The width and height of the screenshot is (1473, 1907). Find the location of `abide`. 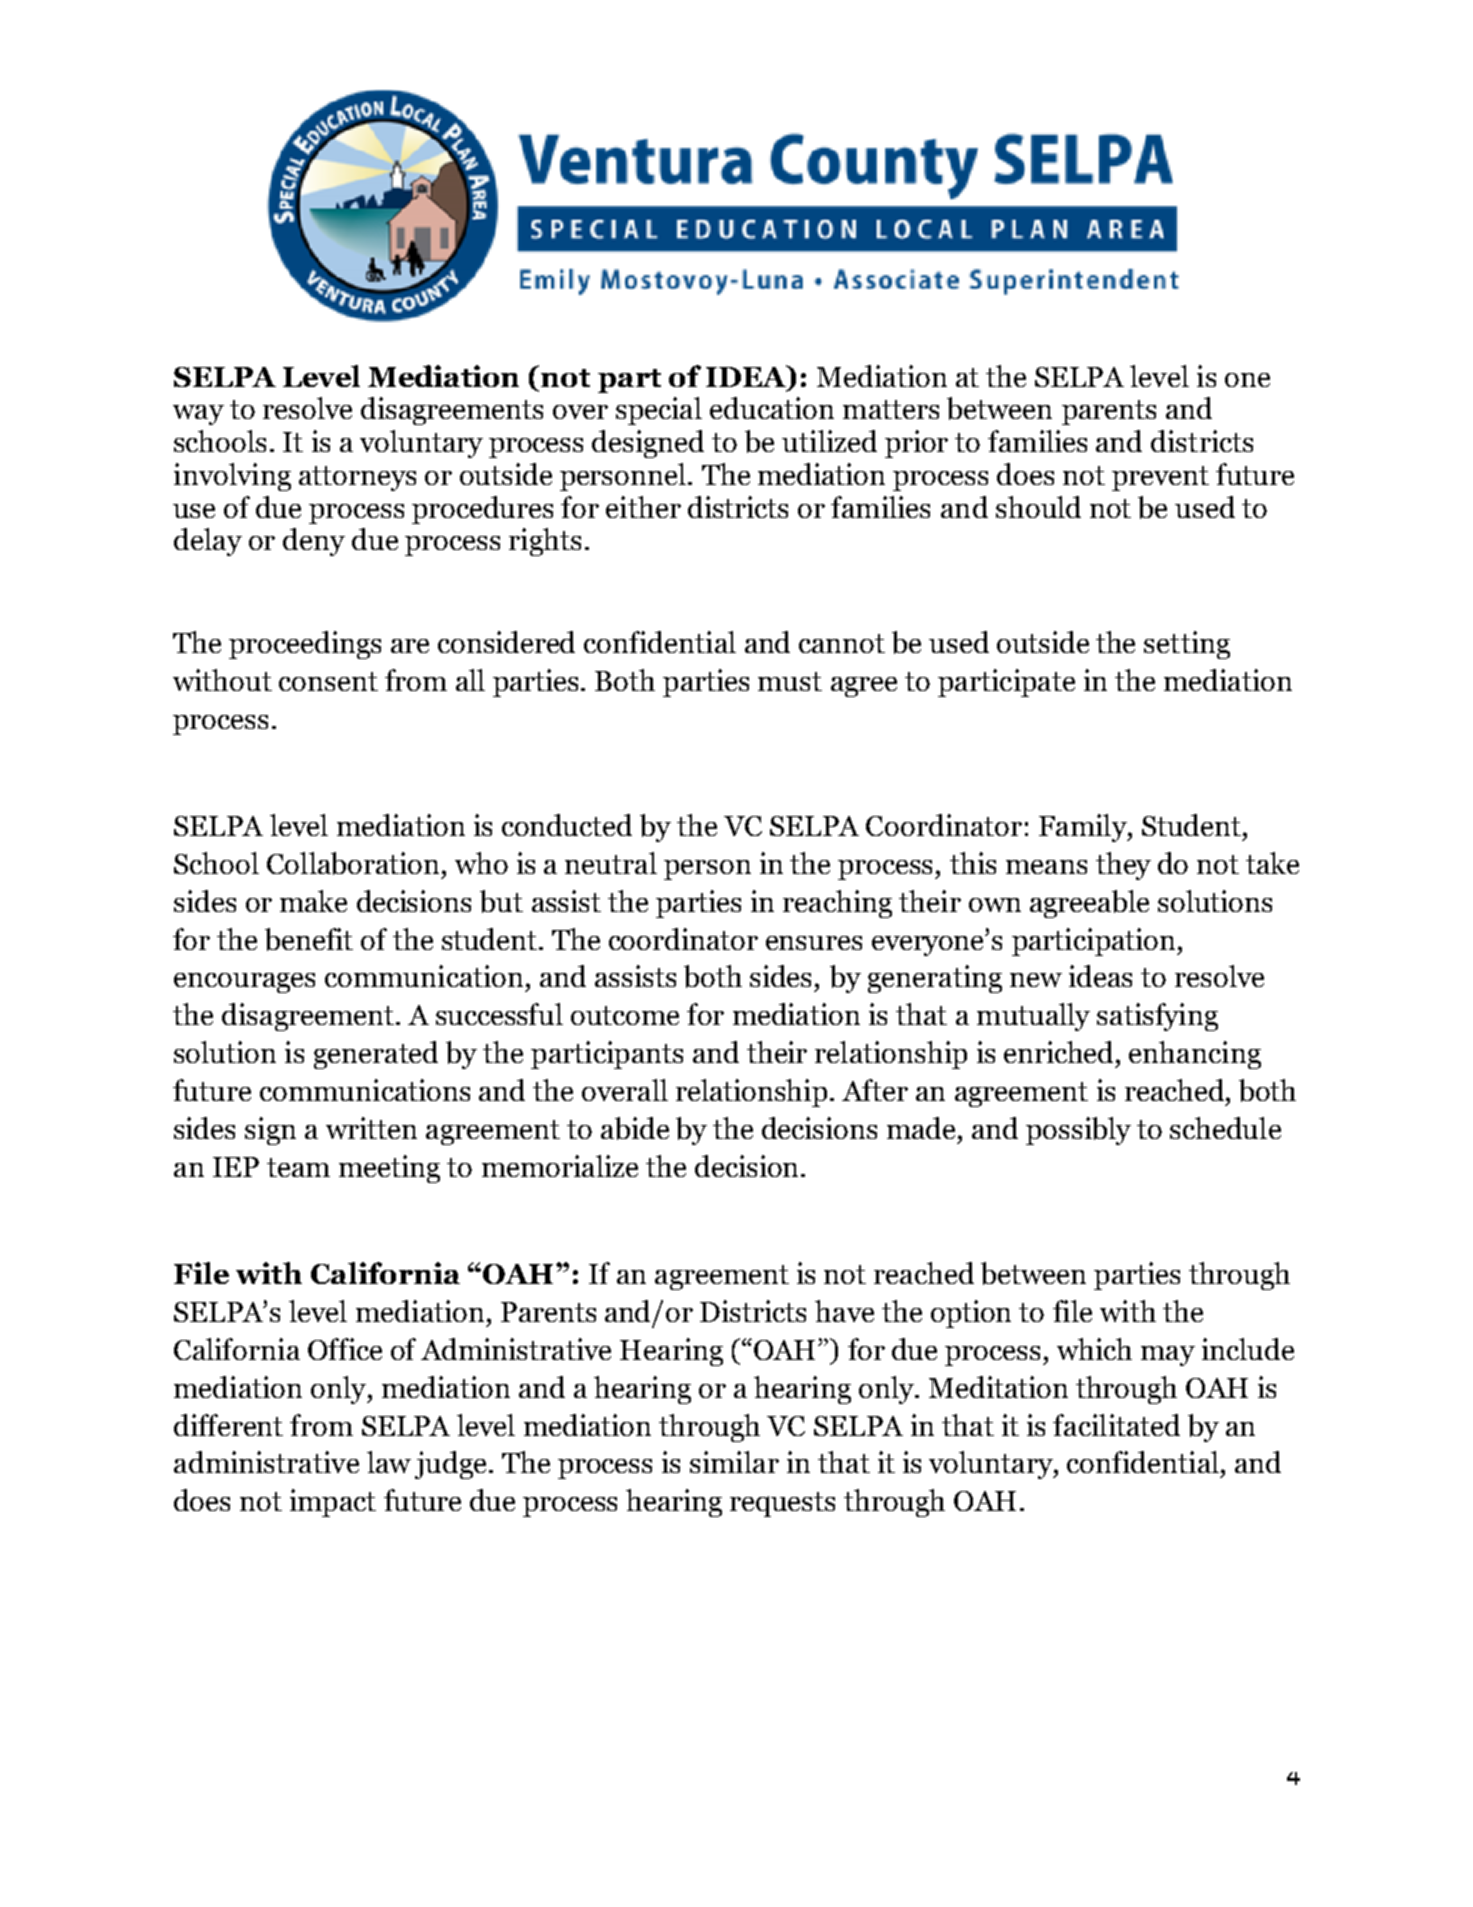

abide is located at coordinates (635, 1128).
